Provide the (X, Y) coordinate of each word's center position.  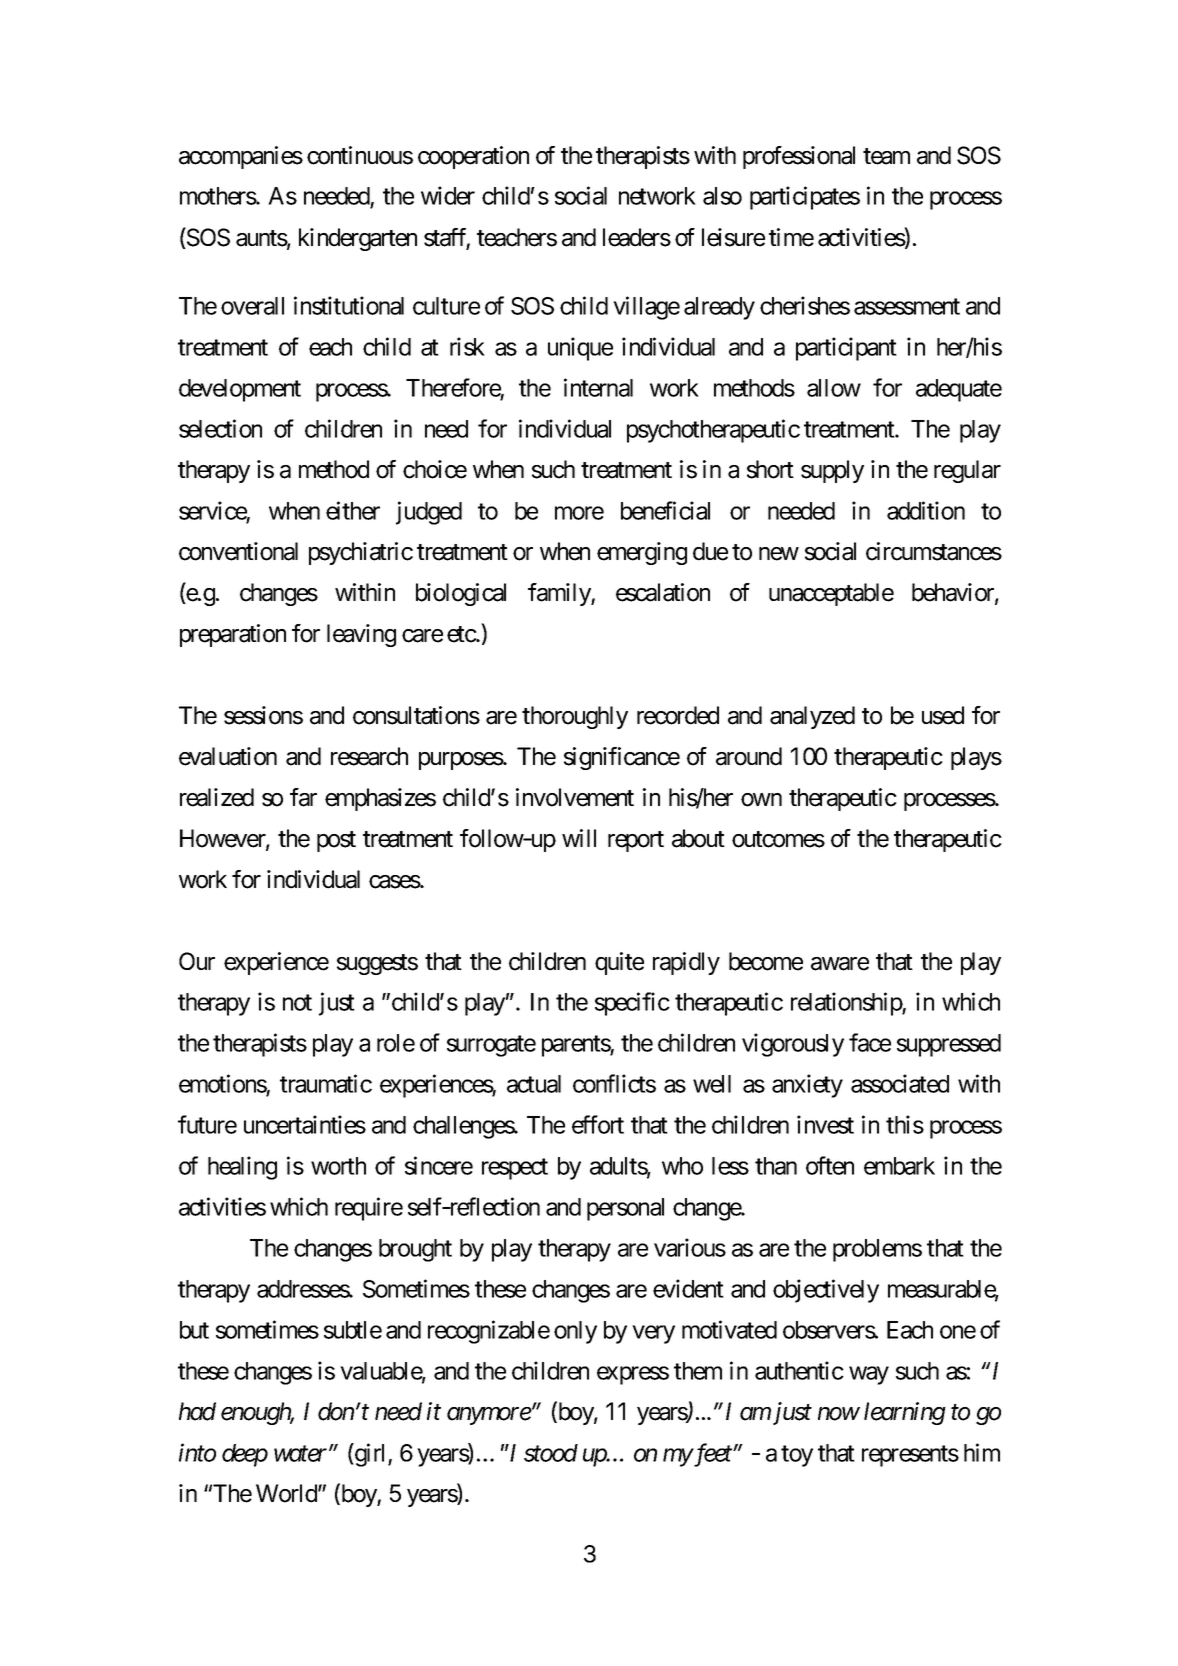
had (197, 1411)
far (303, 797)
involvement (575, 797)
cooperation (473, 157)
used (943, 715)
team (886, 156)
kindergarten (358, 239)
